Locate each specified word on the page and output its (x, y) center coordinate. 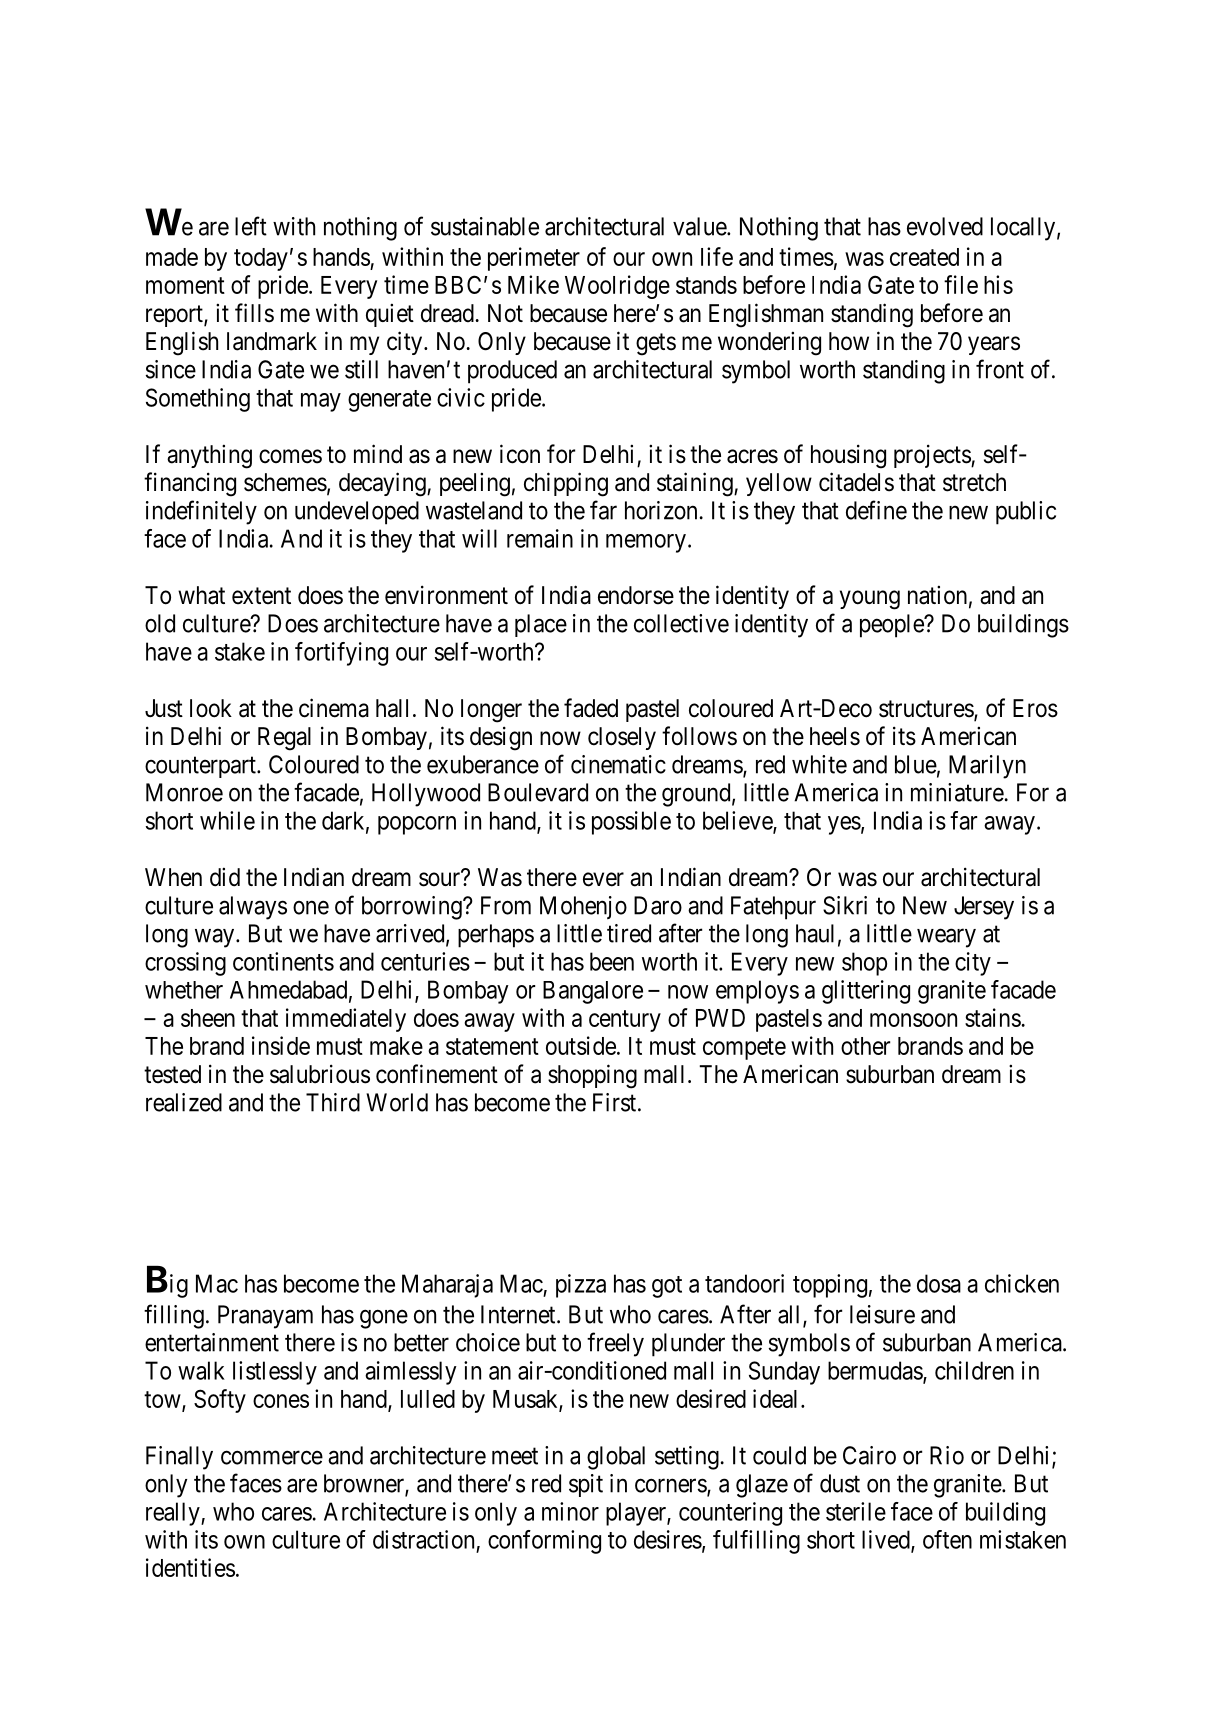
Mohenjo (583, 907)
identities (190, 1567)
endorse (636, 595)
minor (570, 1511)
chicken (1022, 1283)
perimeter (534, 259)
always (253, 908)
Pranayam (265, 1317)
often (947, 1539)
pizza (581, 1286)
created (924, 257)
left (251, 226)
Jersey (984, 908)
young (870, 600)
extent (261, 596)
